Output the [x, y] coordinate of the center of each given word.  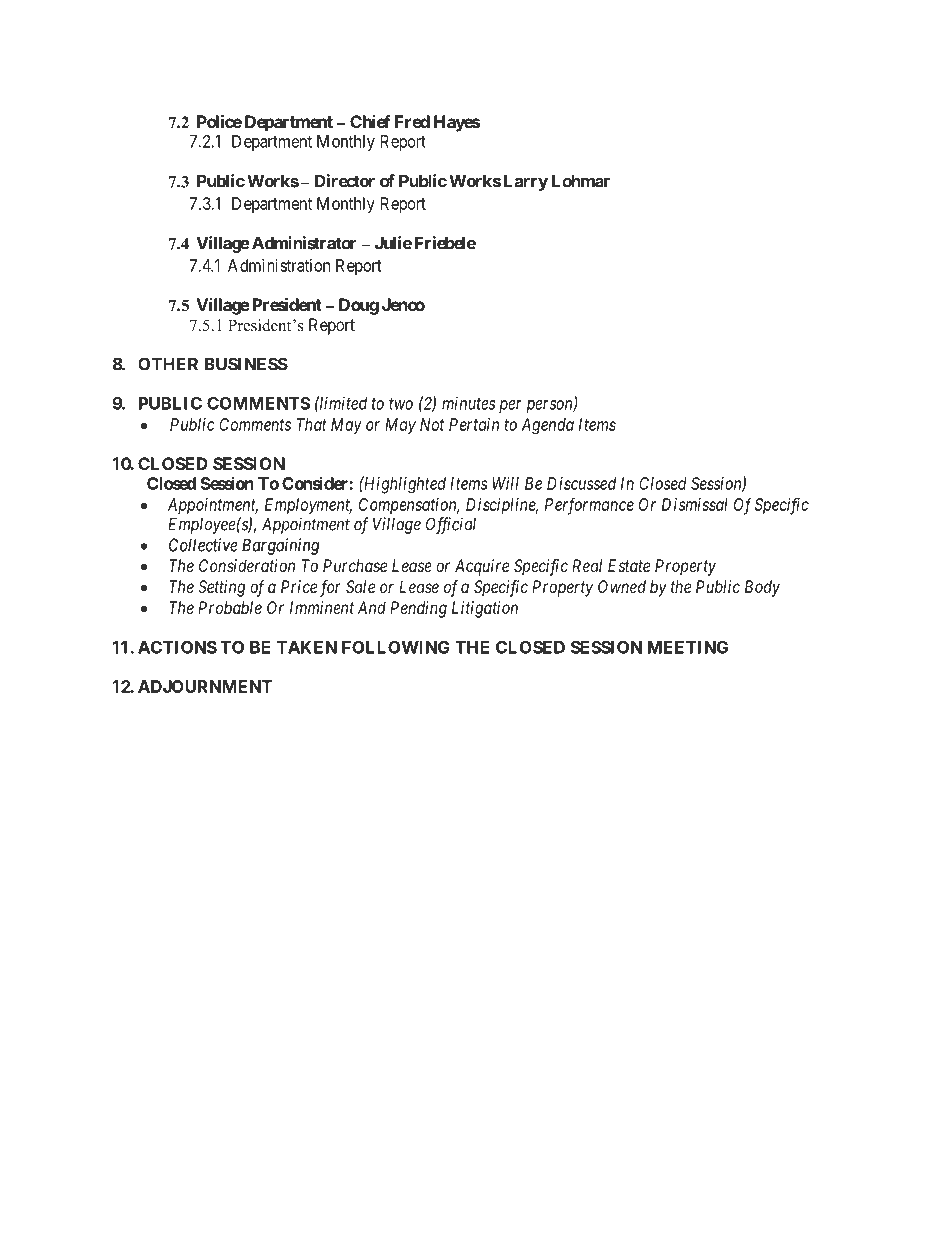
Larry [526, 182]
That [312, 424]
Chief [370, 121]
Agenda [547, 426]
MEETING [688, 647]
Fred [412, 121]
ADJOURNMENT [205, 686]
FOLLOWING [396, 647]
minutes [468, 403]
